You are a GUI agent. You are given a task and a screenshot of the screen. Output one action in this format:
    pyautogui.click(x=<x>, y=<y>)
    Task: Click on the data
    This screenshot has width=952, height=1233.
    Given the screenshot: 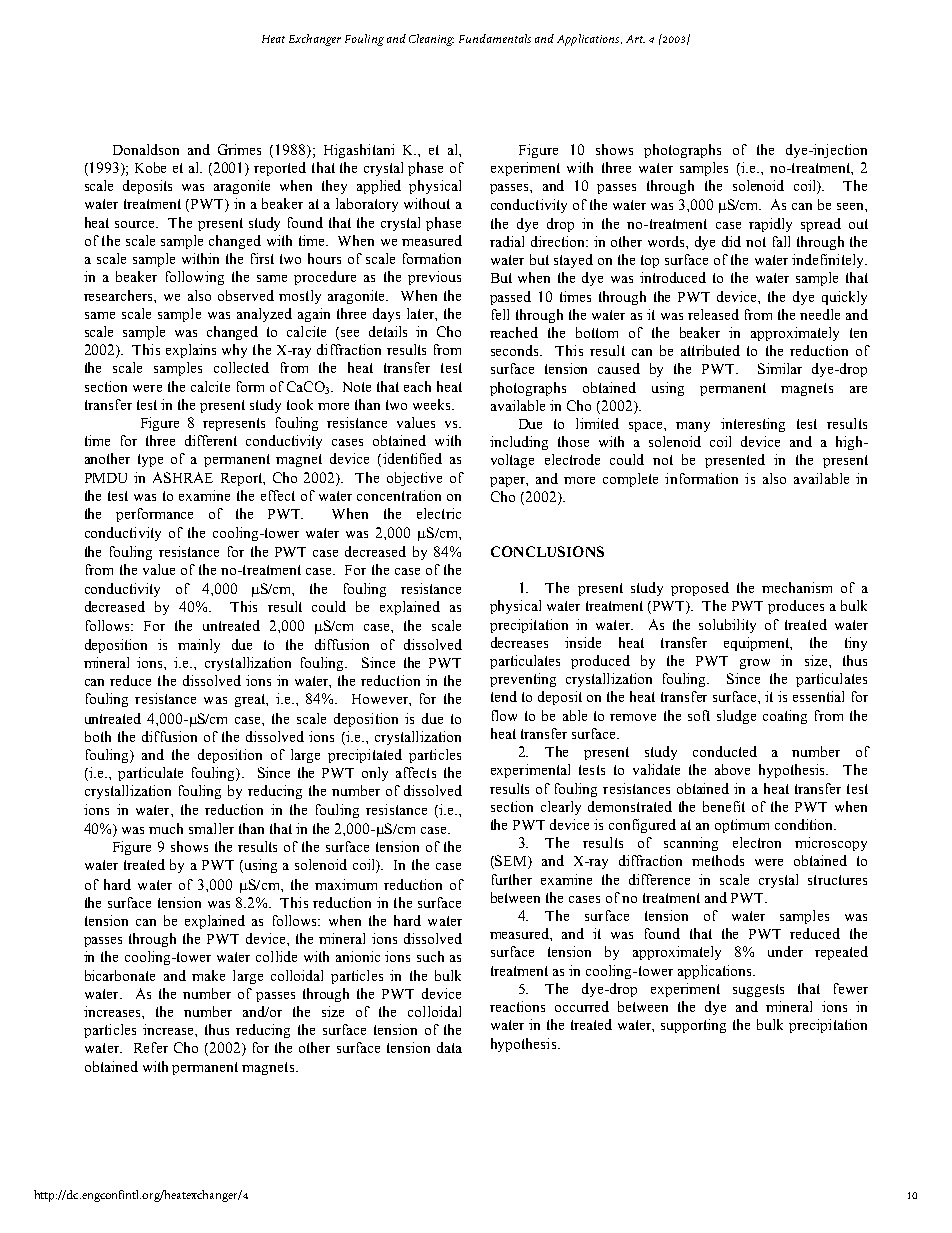 What is the action you would take?
    pyautogui.click(x=449, y=1047)
